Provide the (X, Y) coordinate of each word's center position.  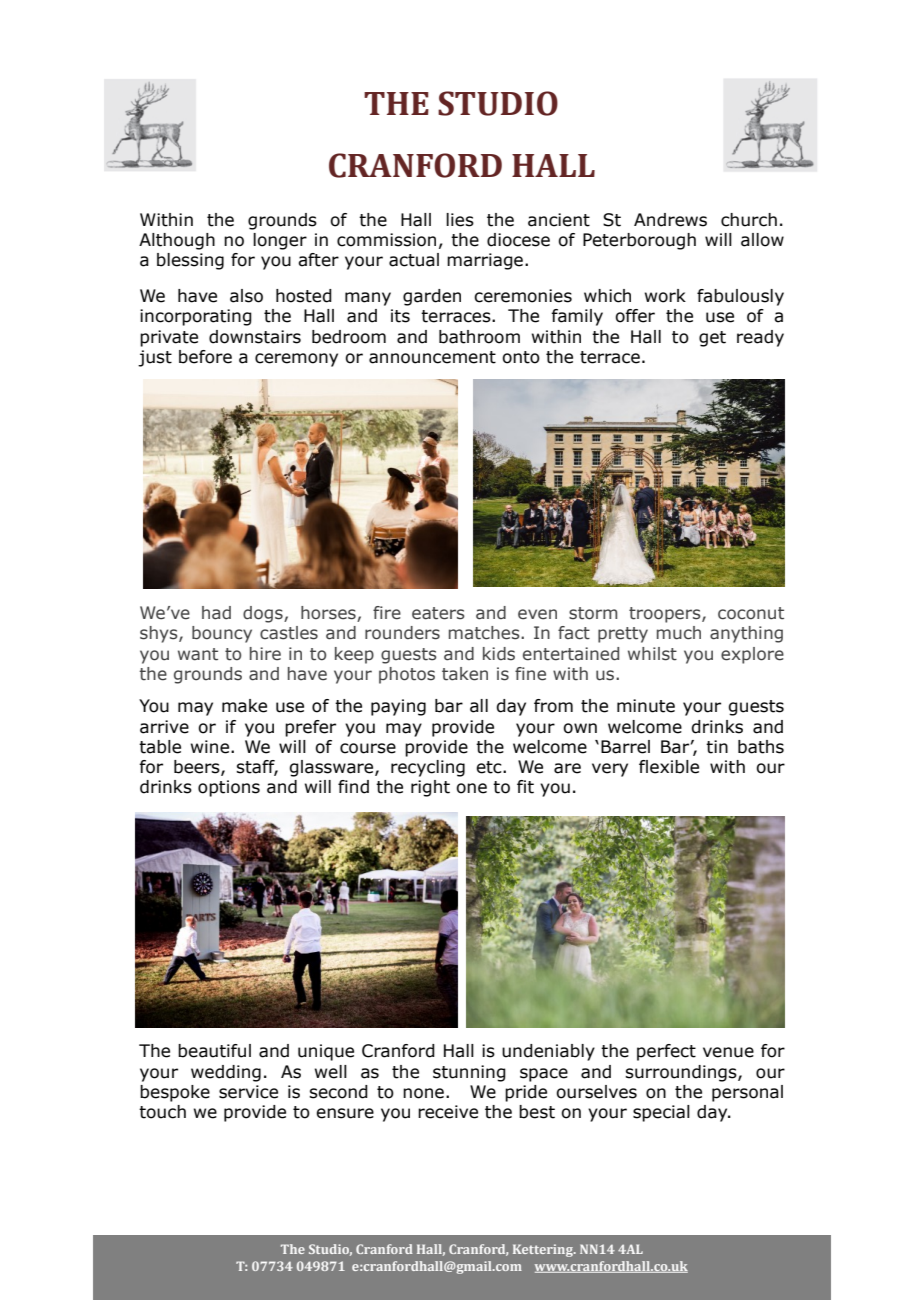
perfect (666, 1052)
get (712, 339)
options (229, 788)
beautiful (214, 1051)
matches (485, 633)
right (430, 788)
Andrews (670, 220)
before (205, 357)
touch (162, 1112)
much (679, 633)
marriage (485, 261)
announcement (432, 357)
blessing (190, 261)
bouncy (222, 634)
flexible (669, 767)
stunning (469, 1073)
